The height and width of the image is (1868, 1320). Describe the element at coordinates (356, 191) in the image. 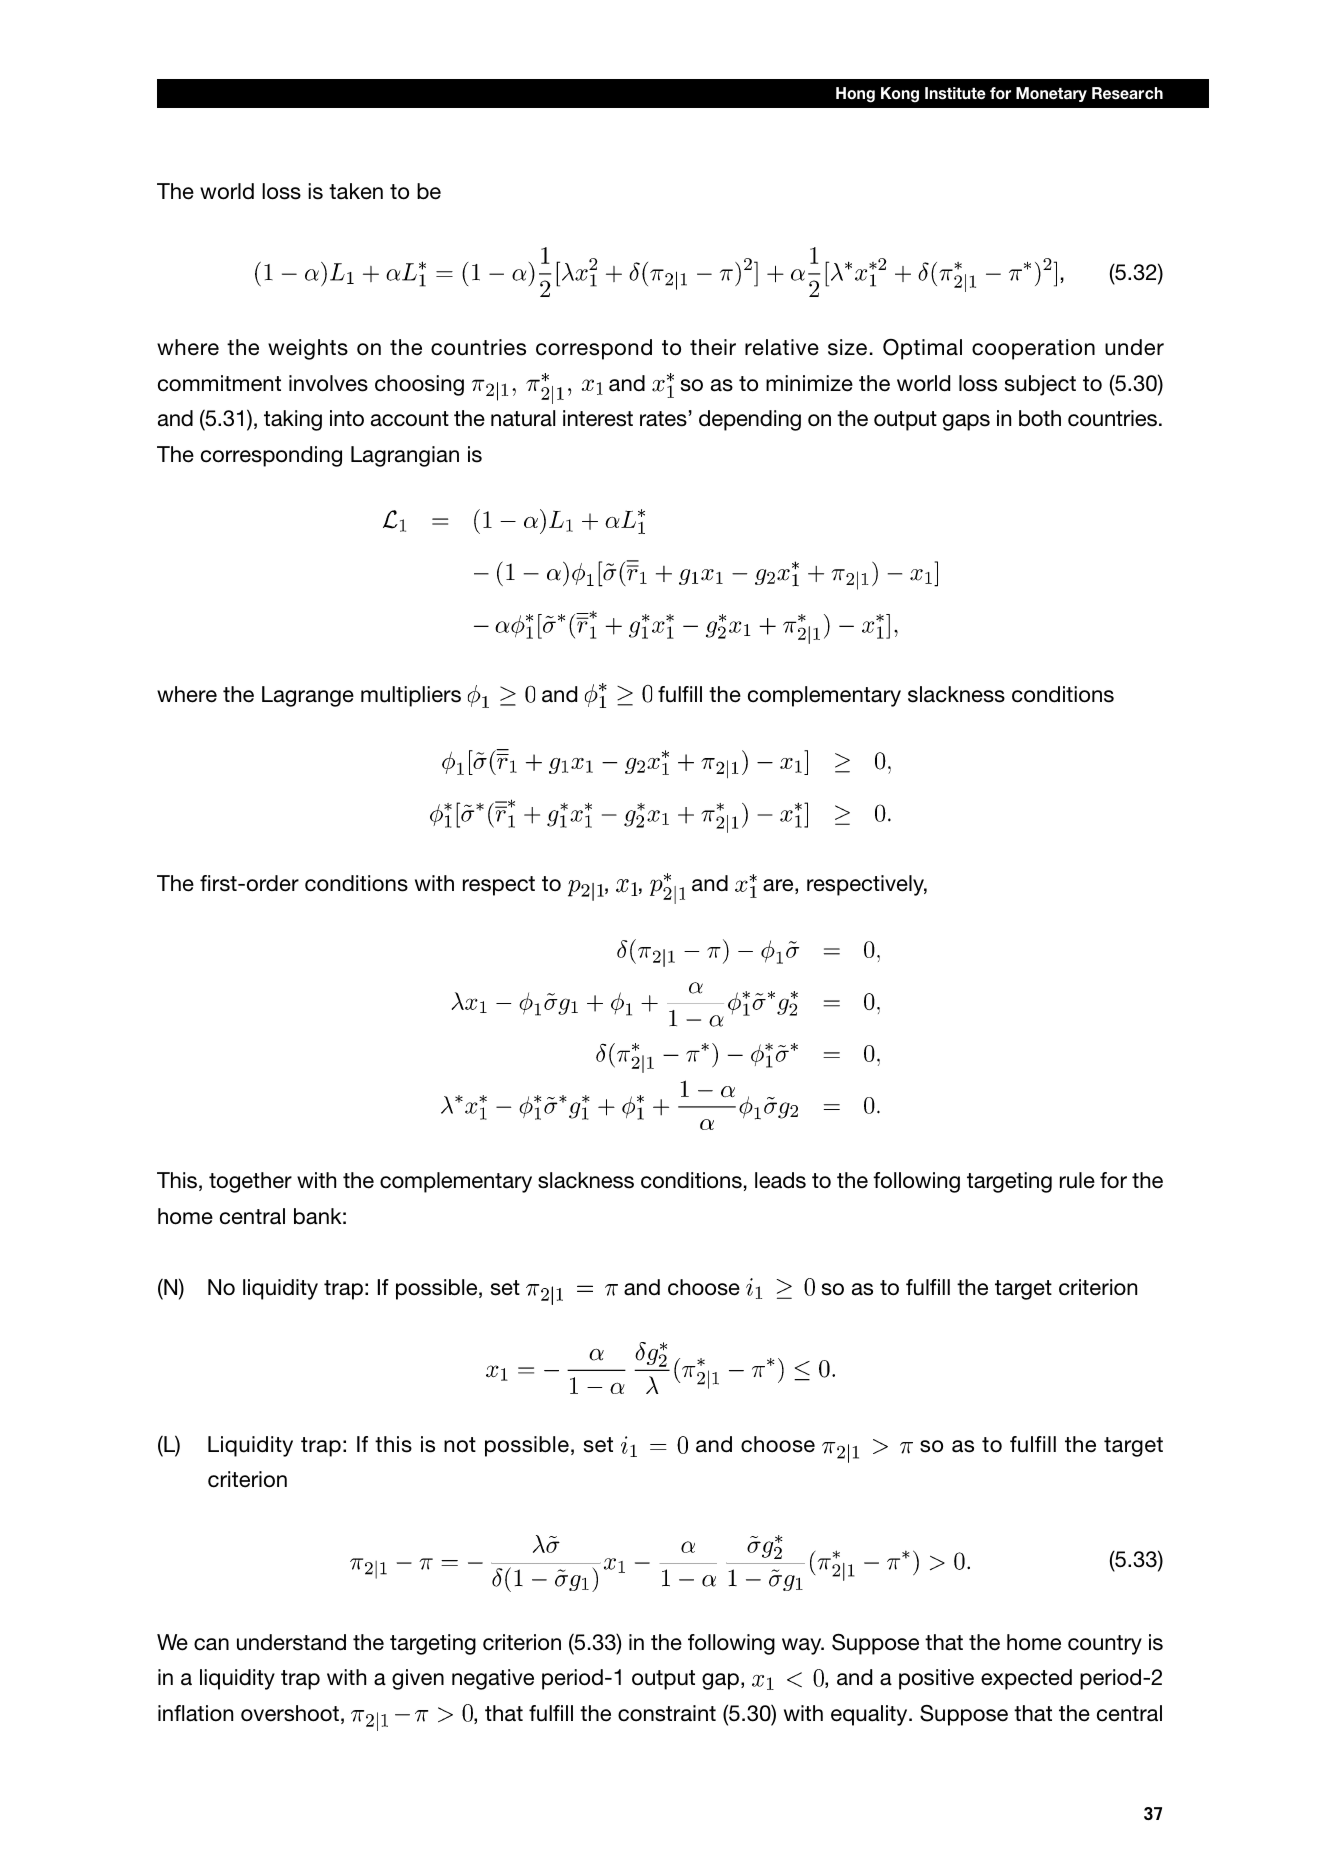

I see `taken` at that location.
